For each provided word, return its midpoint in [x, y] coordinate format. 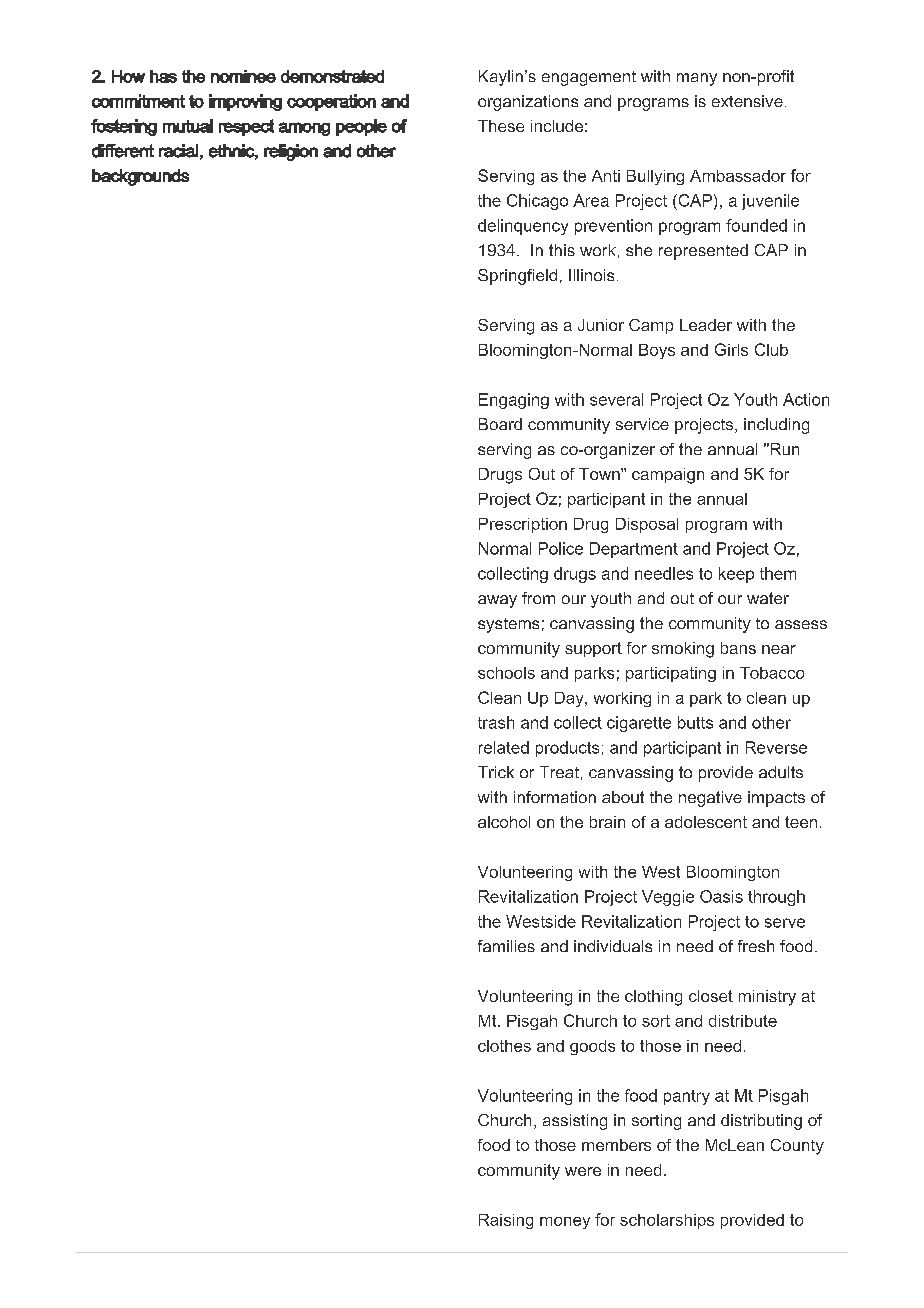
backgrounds [140, 177]
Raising [506, 1221]
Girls [731, 349]
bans [738, 648]
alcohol [504, 822]
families [506, 946]
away [497, 601]
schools [506, 673]
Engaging [514, 401]
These [501, 126]
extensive [747, 101]
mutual [188, 126]
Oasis [721, 896]
